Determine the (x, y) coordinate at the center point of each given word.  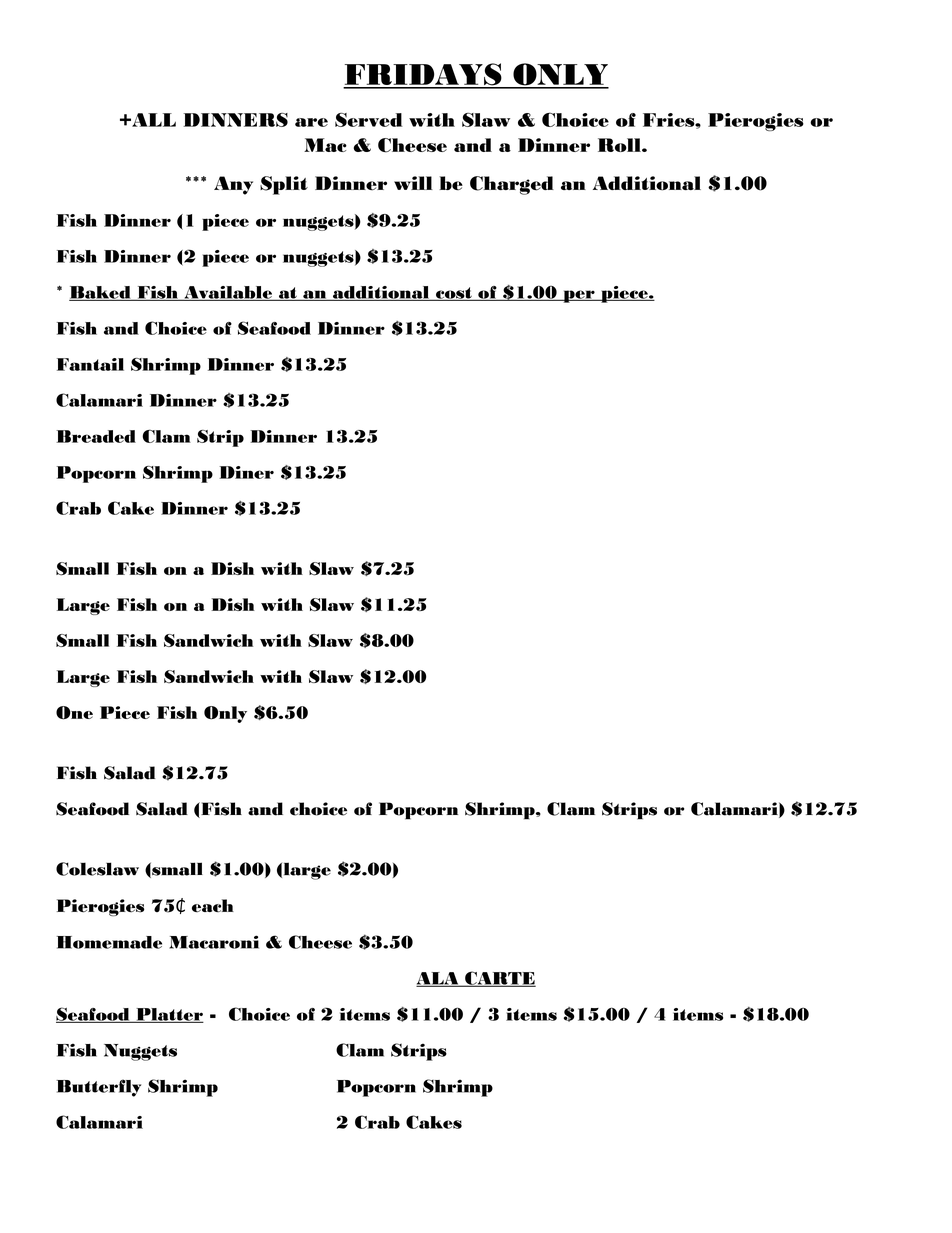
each (213, 905)
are (311, 122)
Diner (246, 472)
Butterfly (98, 1088)
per (579, 296)
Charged (512, 185)
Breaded (96, 436)
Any (233, 185)
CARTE (499, 979)
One (74, 713)
